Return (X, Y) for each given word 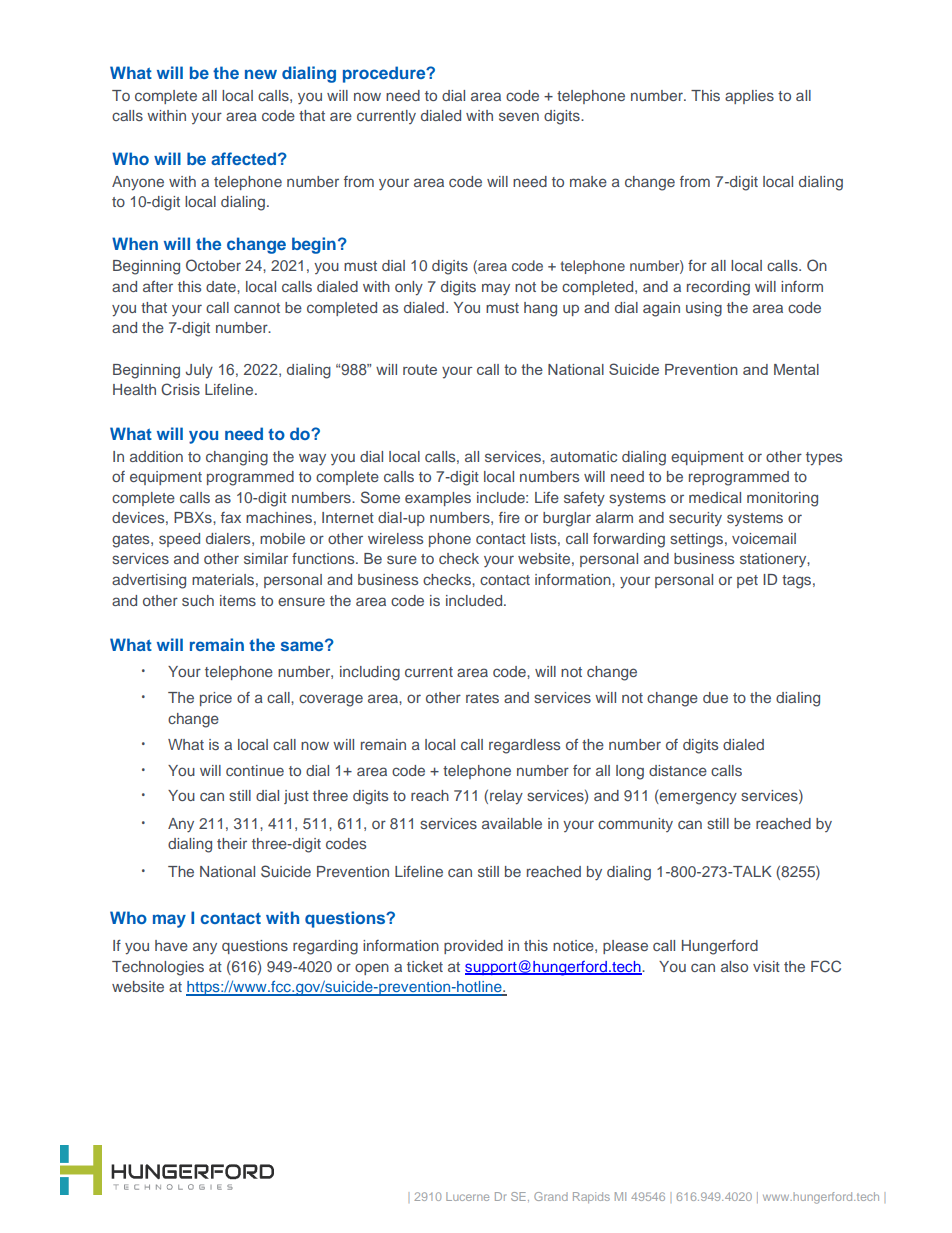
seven (519, 116)
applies (749, 97)
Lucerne (467, 1196)
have (171, 945)
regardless (524, 746)
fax (231, 517)
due (715, 697)
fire (509, 517)
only (409, 288)
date (222, 286)
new (261, 74)
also (734, 966)
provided (473, 947)
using (704, 309)
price (216, 699)
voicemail (764, 538)
